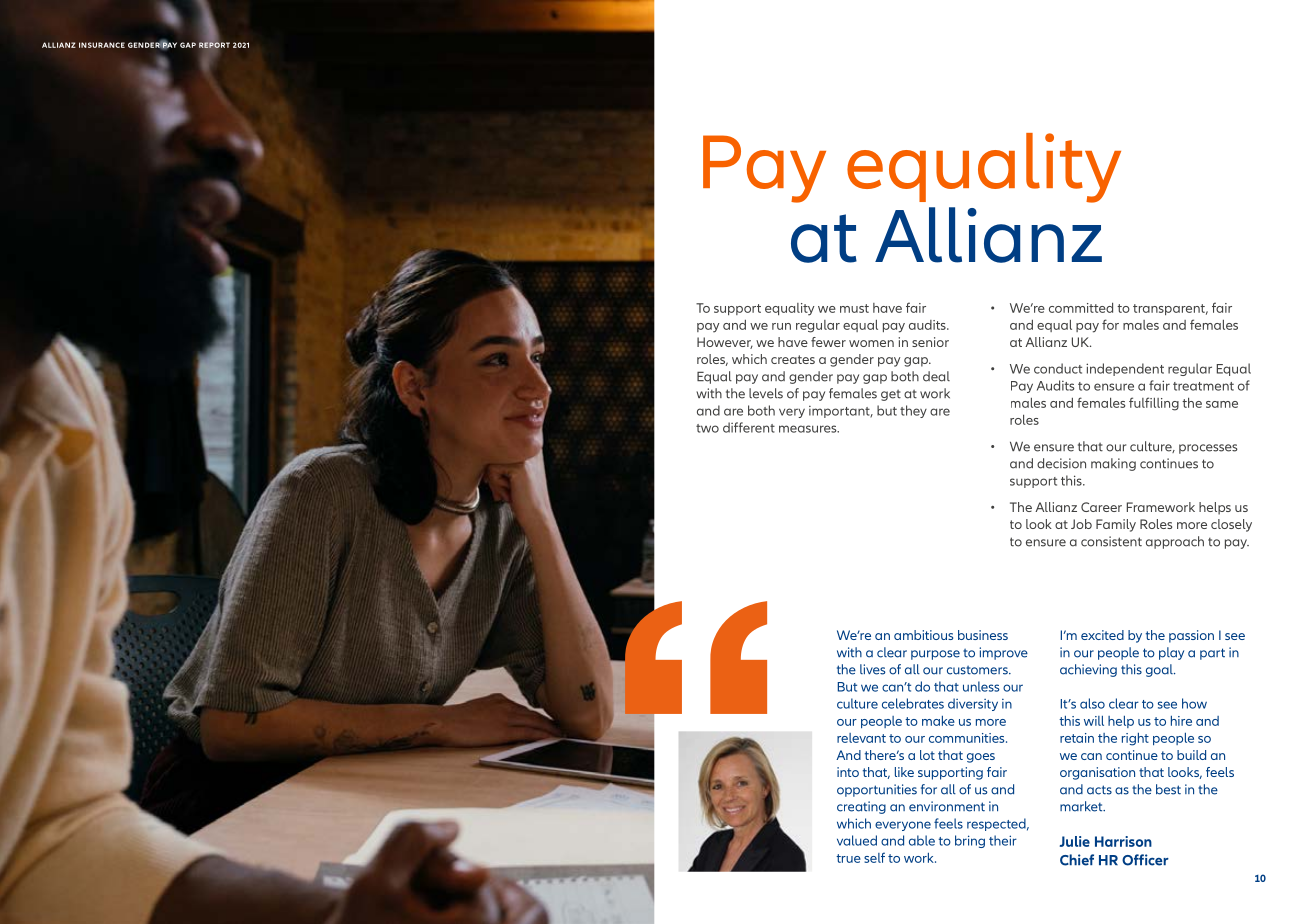  What do you see at coordinates (848, 858) in the image?
I see `true` at bounding box center [848, 858].
